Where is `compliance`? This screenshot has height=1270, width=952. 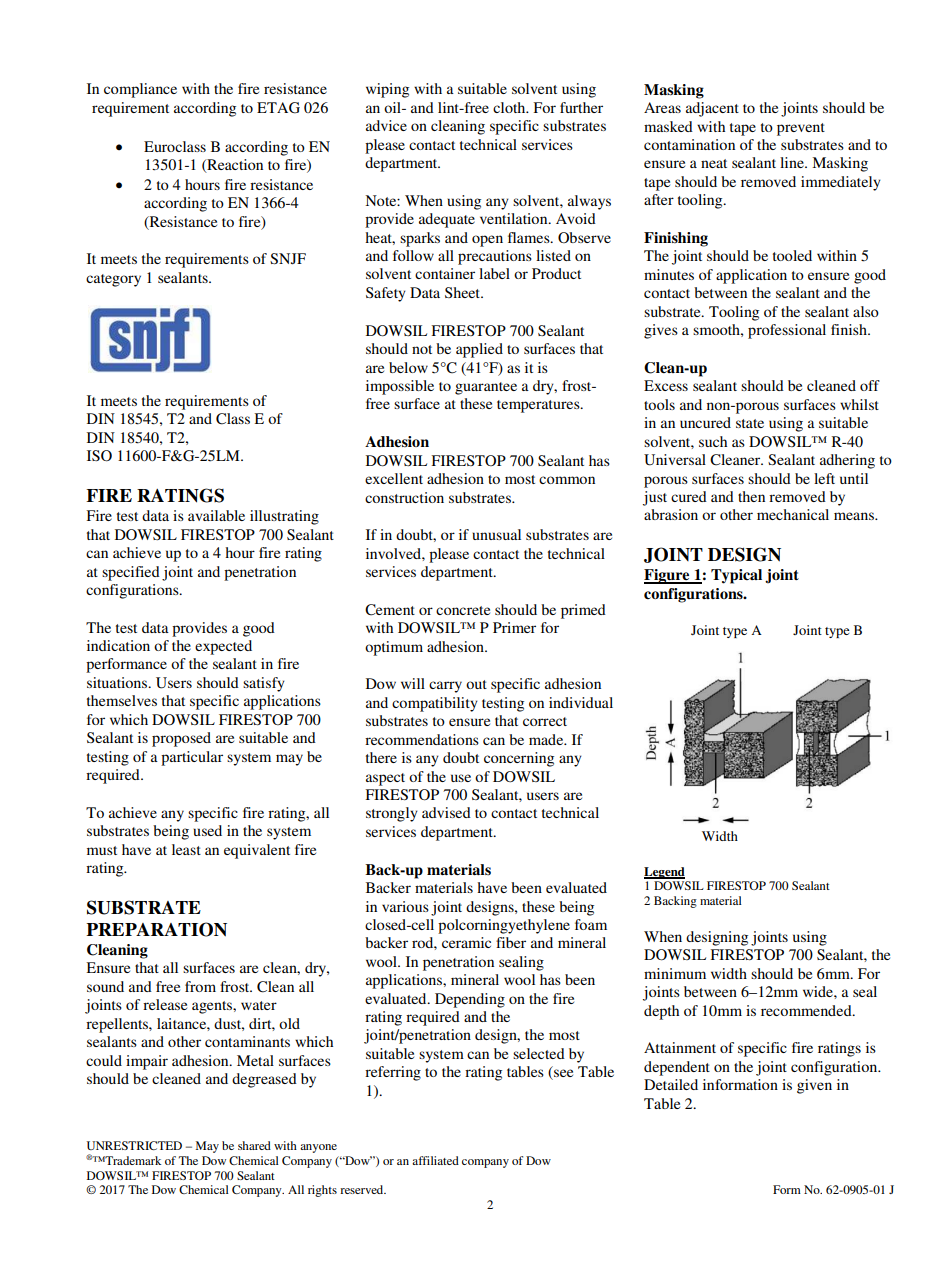 compliance is located at coordinates (140, 90).
